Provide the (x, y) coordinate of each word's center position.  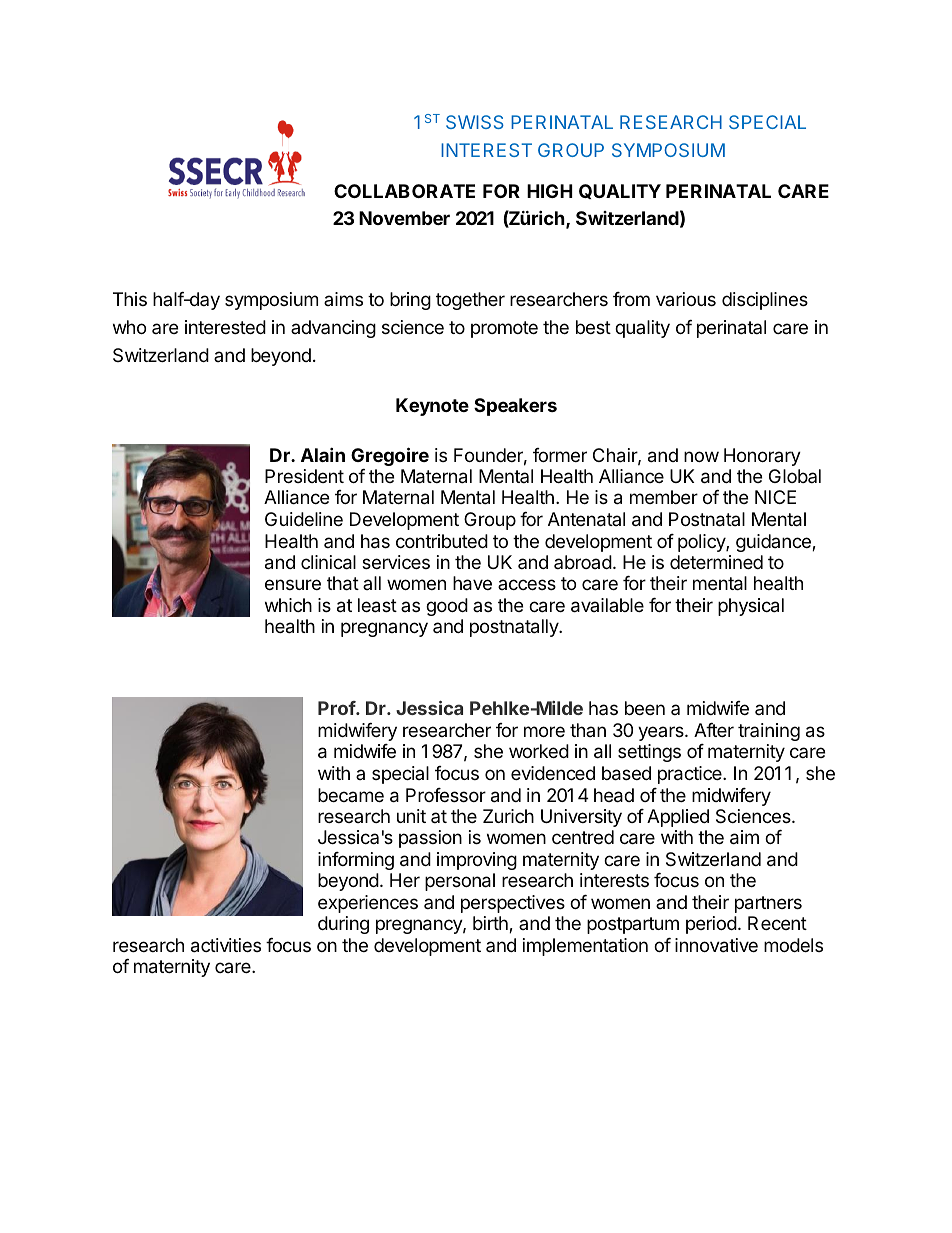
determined (716, 562)
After (714, 730)
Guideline (304, 519)
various (686, 299)
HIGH (550, 191)
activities (226, 945)
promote (504, 329)
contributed (442, 541)
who (129, 327)
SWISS (475, 122)
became (351, 795)
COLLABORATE (404, 191)
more (544, 731)
